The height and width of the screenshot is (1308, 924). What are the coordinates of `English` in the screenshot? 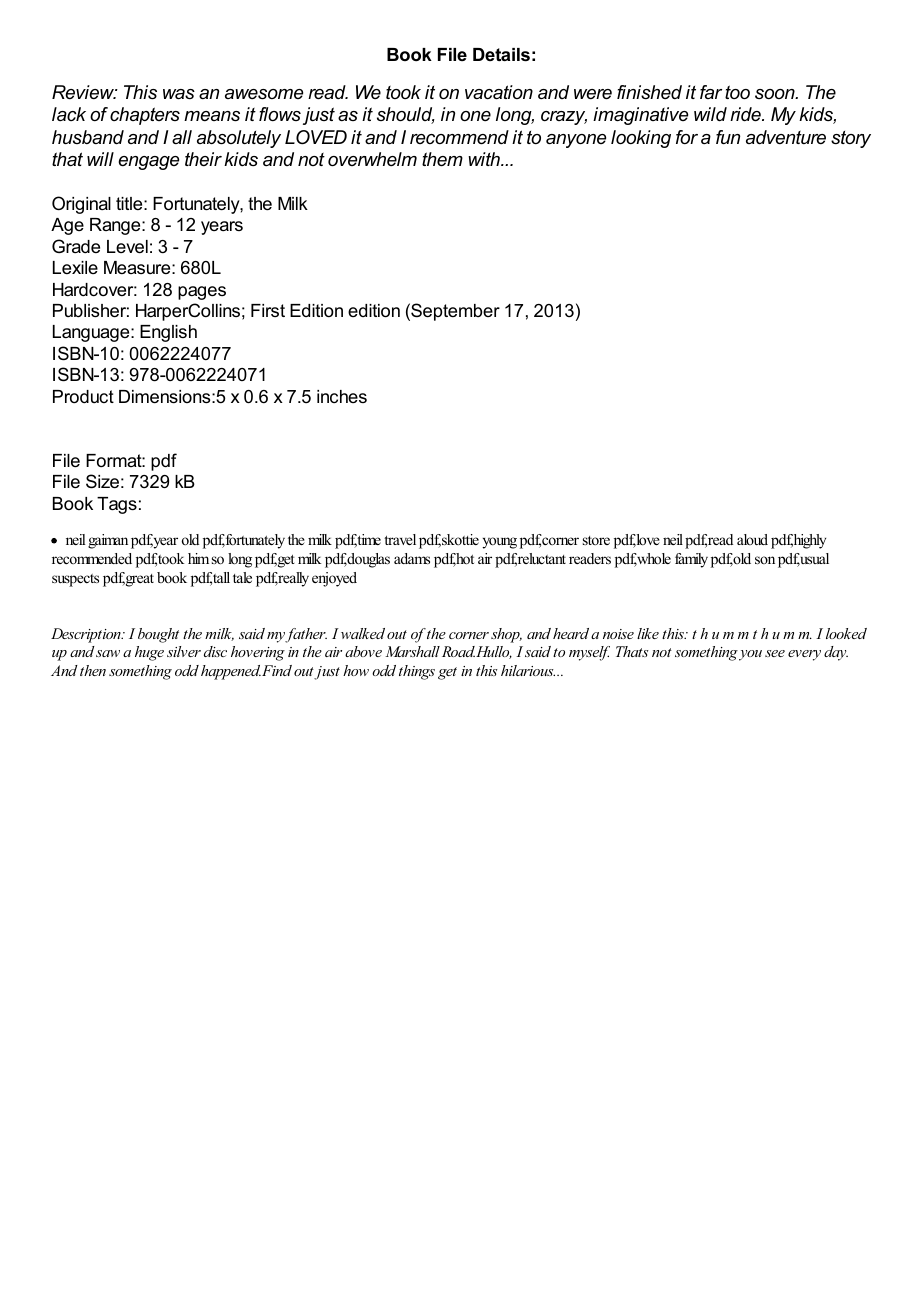 It's located at (168, 333).
